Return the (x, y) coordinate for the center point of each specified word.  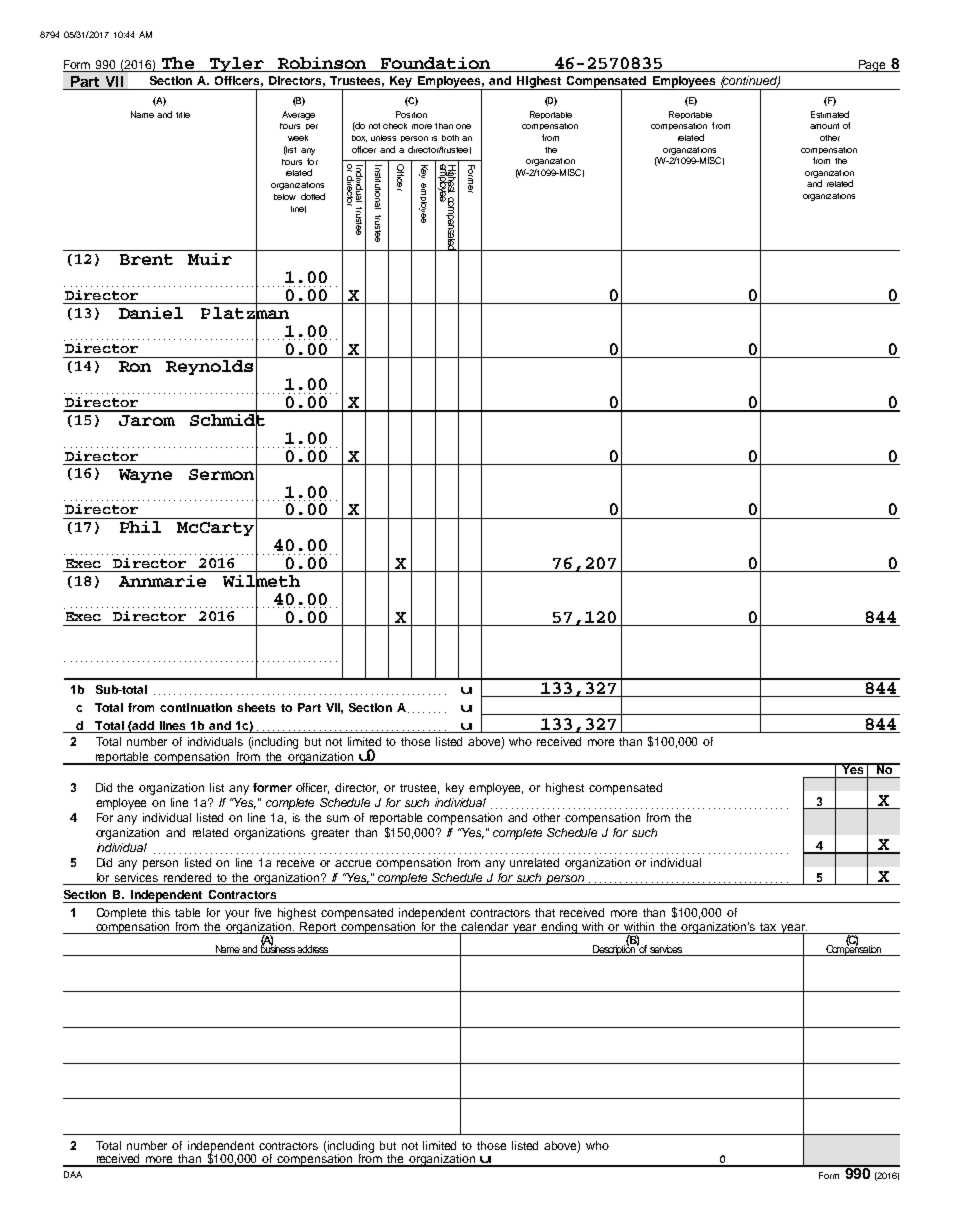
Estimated (830, 114)
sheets (256, 707)
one (463, 126)
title (183, 115)
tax (768, 927)
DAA (73, 1174)
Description (613, 949)
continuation (196, 707)
